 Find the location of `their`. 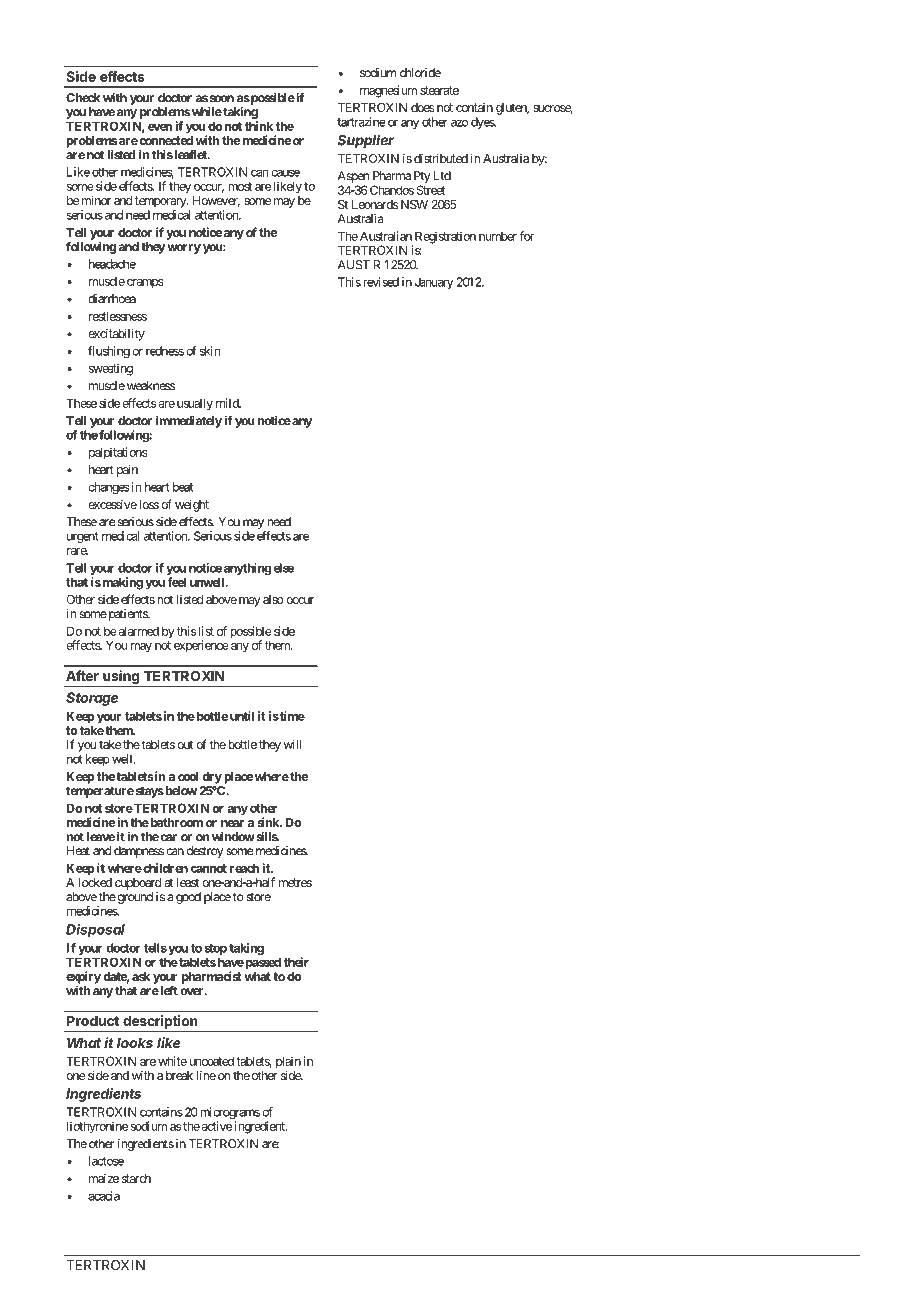

their is located at coordinates (296, 962).
